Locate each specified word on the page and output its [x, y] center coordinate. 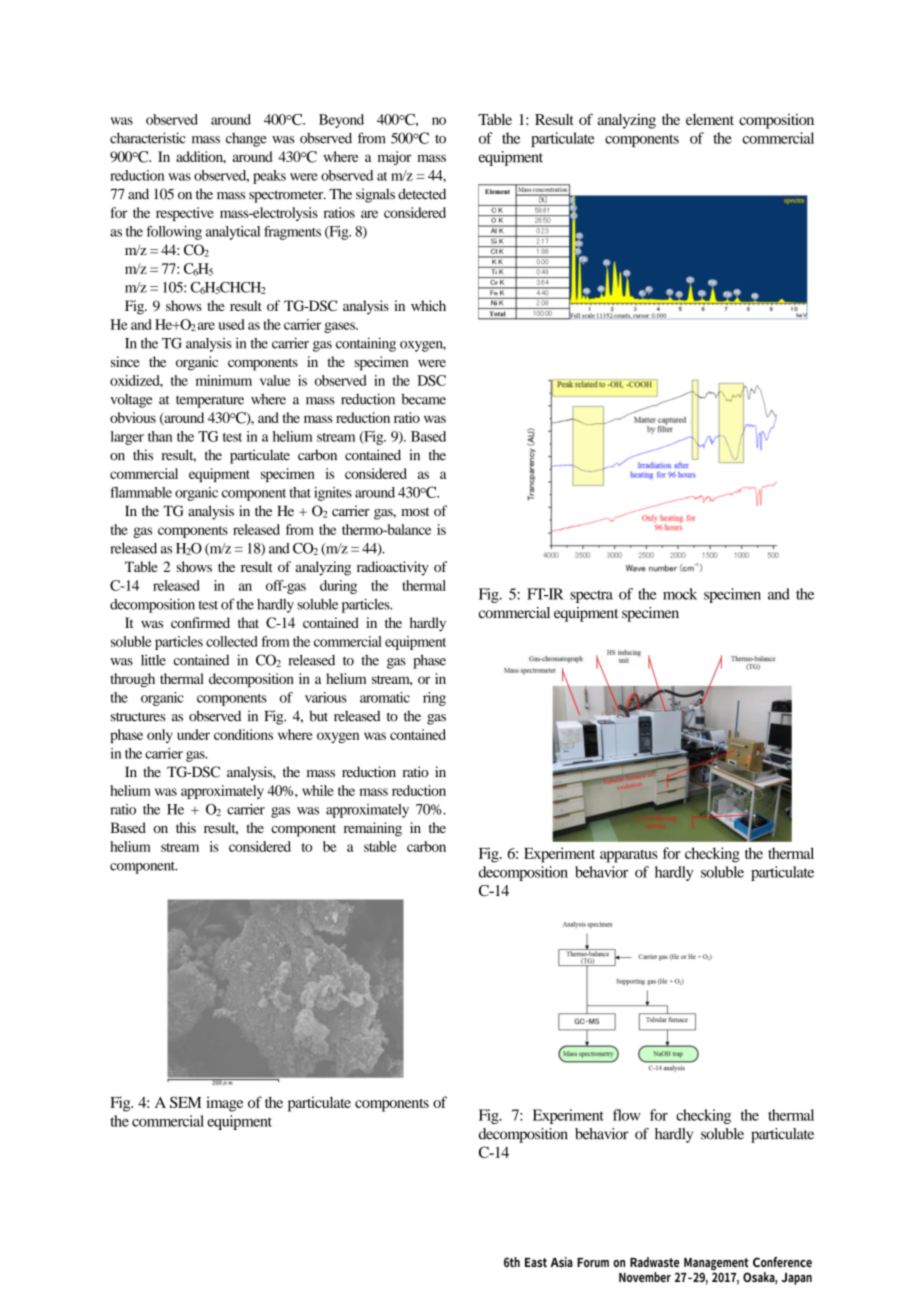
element [710, 119]
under [193, 734]
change [246, 140]
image [224, 1104]
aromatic [385, 697]
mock [680, 594]
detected [422, 194]
